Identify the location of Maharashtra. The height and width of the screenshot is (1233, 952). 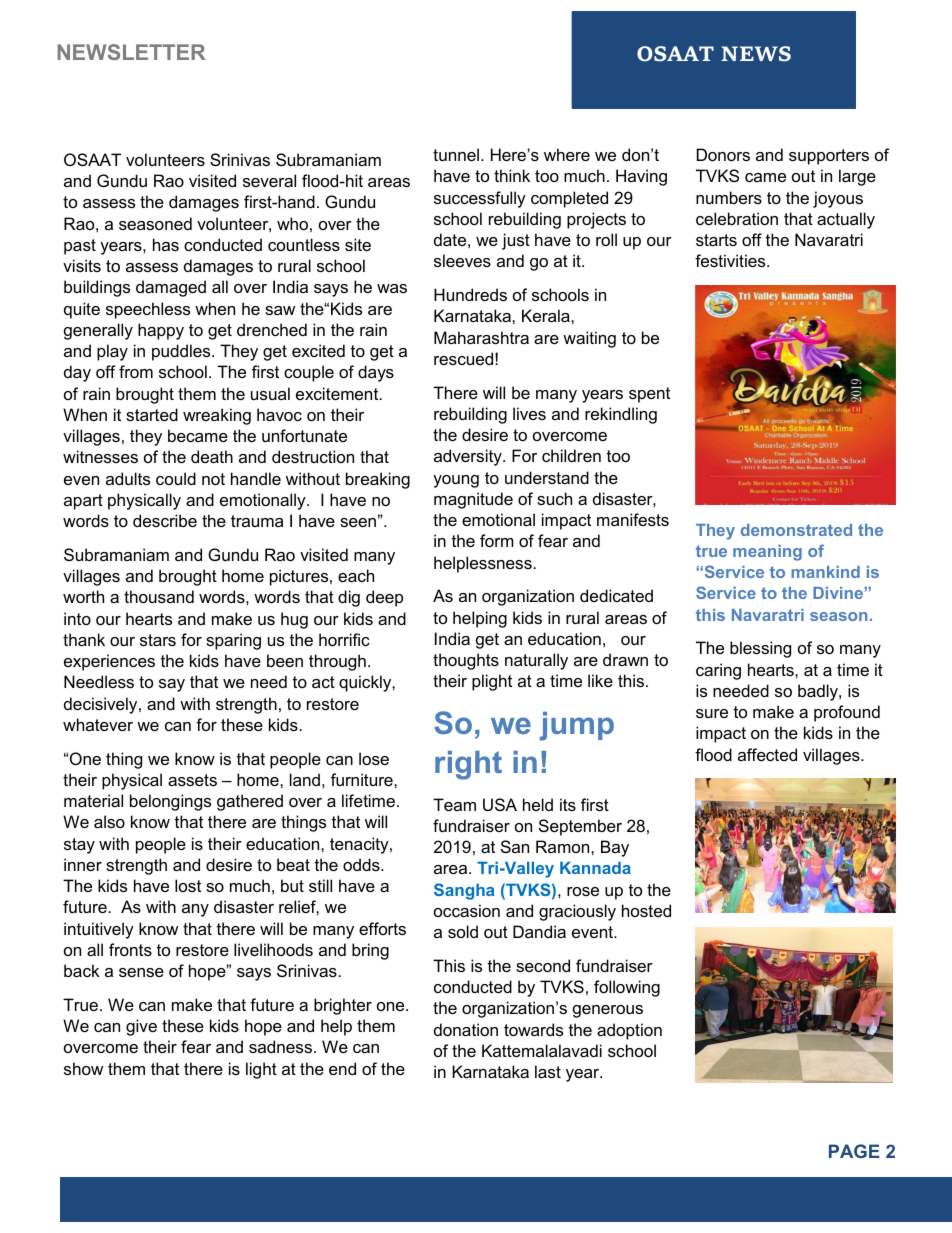
(481, 337).
